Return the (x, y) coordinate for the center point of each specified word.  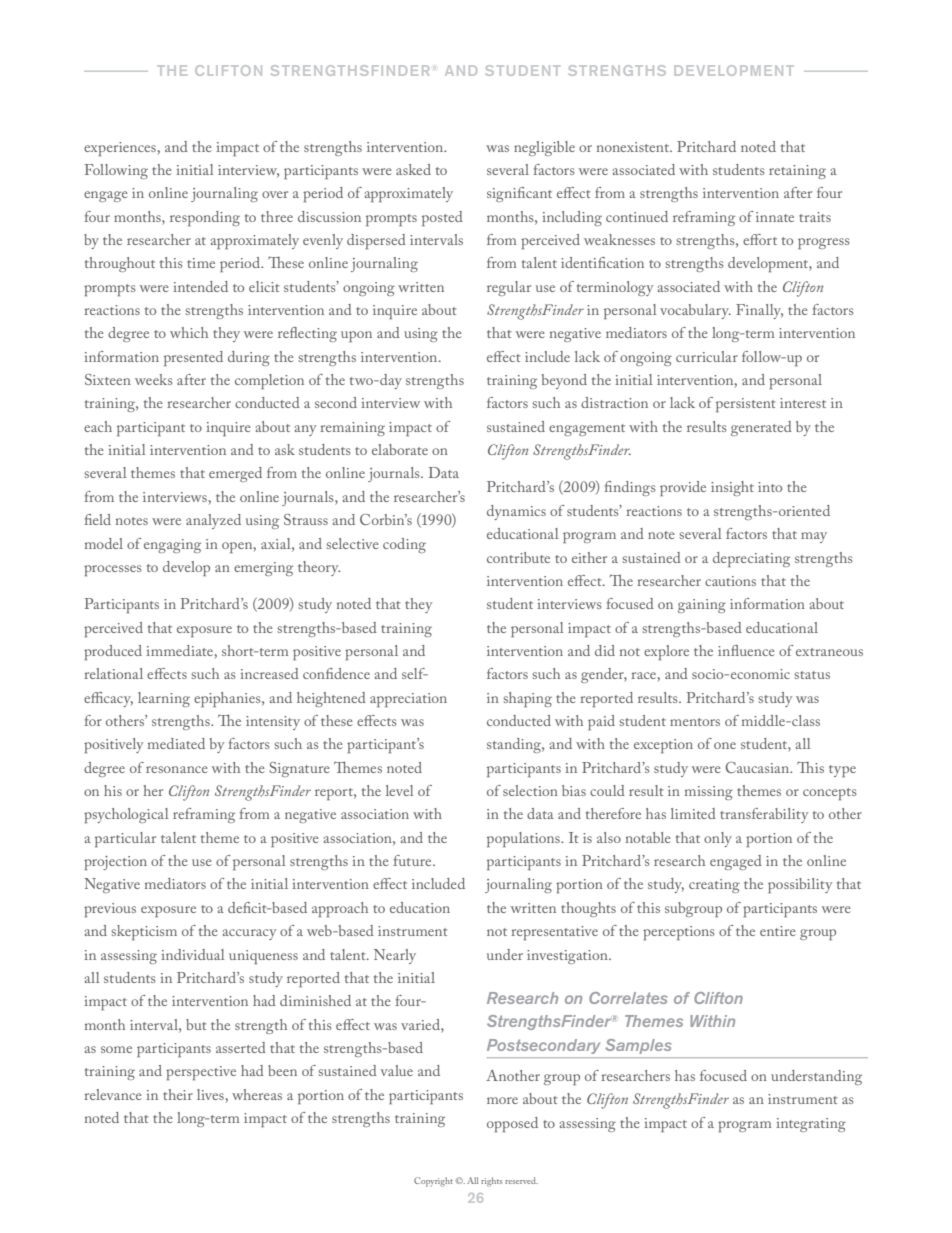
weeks (153, 379)
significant (519, 194)
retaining (797, 172)
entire (778, 931)
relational (113, 673)
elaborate (400, 449)
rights (491, 1182)
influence (746, 650)
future (413, 860)
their (178, 1094)
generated (761, 428)
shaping (527, 699)
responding (205, 218)
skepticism (144, 932)
